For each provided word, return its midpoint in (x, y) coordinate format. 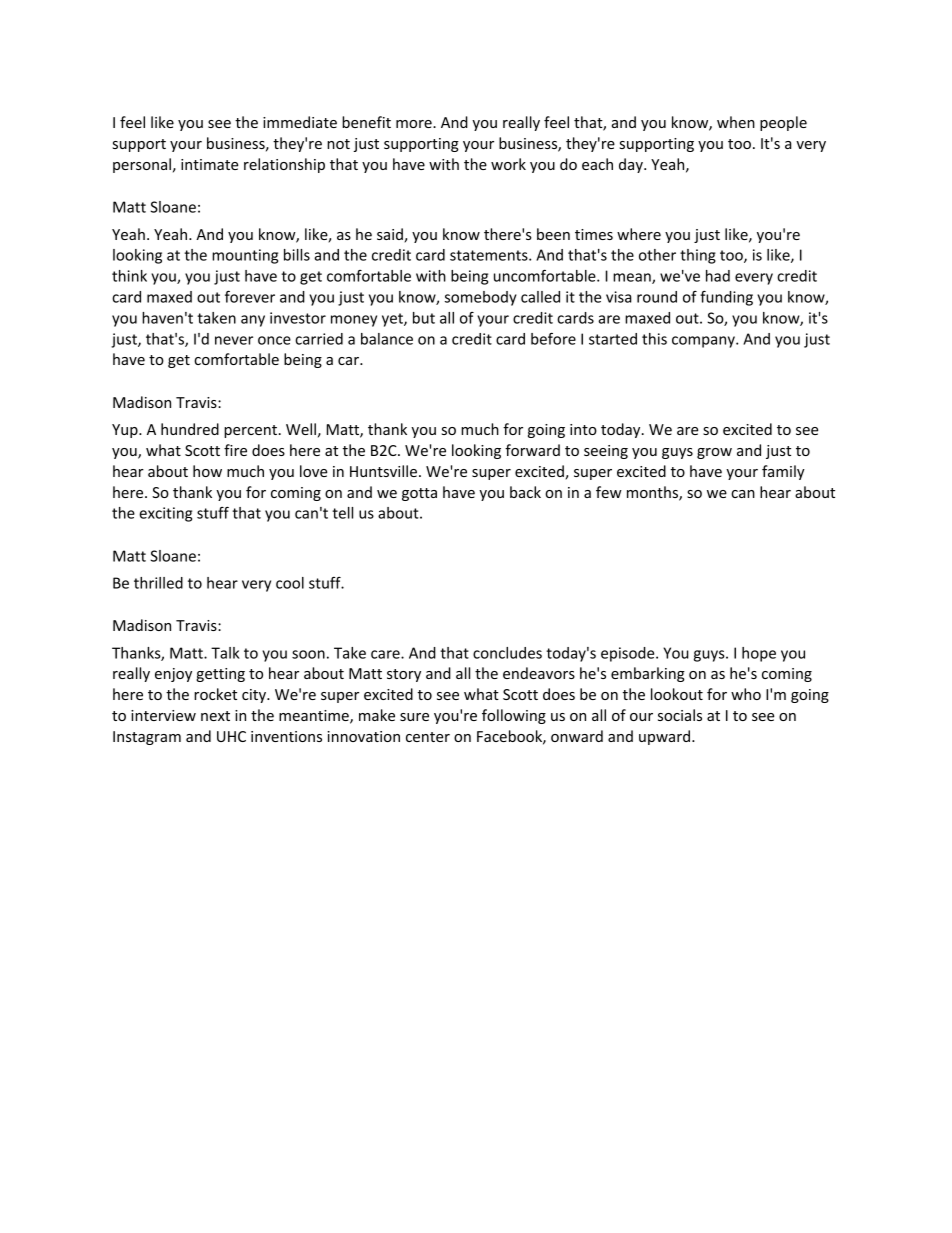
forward (532, 450)
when (736, 122)
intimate (209, 164)
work (508, 164)
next (215, 716)
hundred (190, 429)
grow (714, 453)
